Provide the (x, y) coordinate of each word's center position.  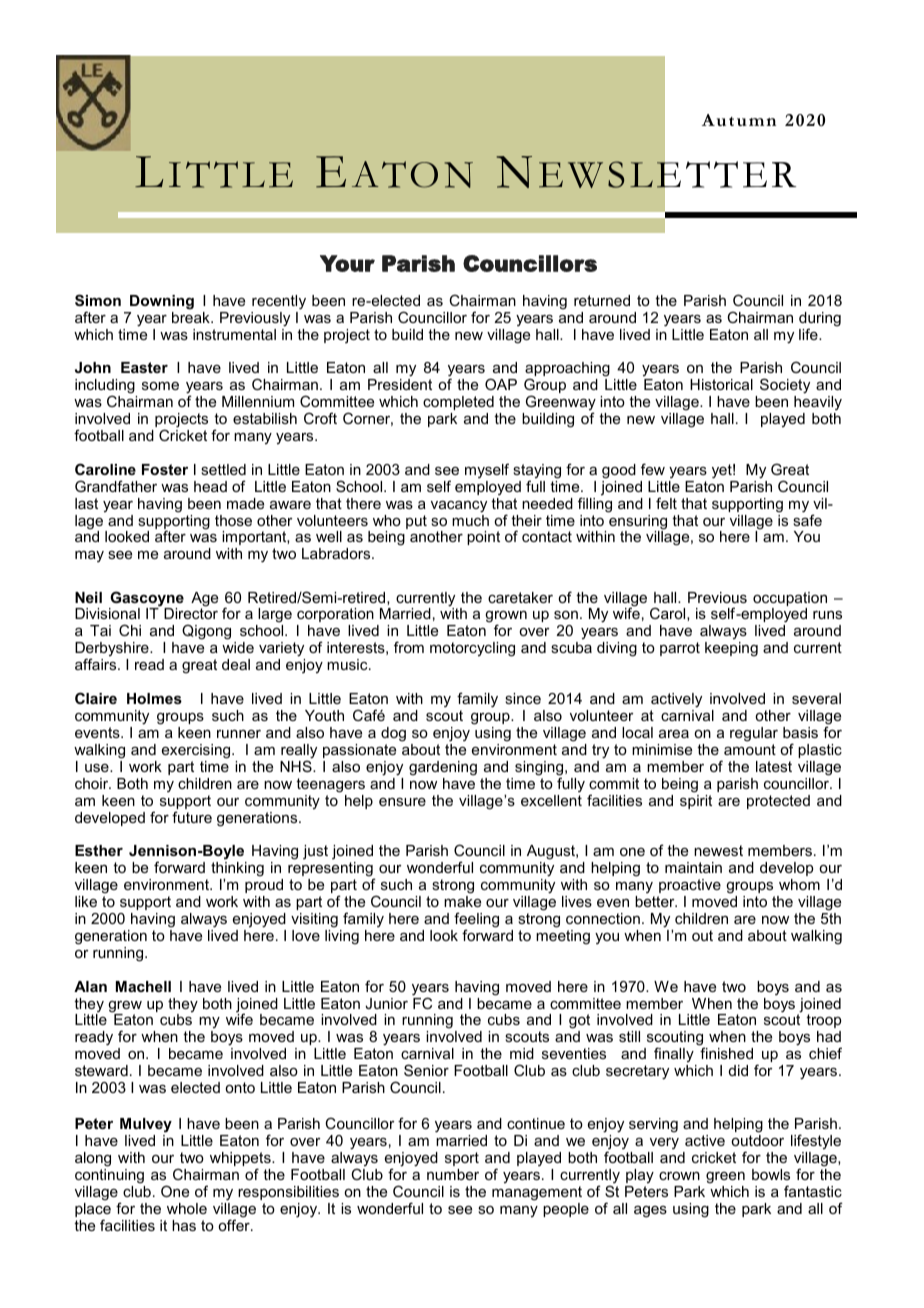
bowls (771, 1174)
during (820, 320)
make (462, 901)
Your (347, 263)
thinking (237, 869)
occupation (790, 600)
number (453, 1174)
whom (799, 884)
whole (187, 1208)
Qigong (206, 632)
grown (506, 618)
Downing (162, 302)
